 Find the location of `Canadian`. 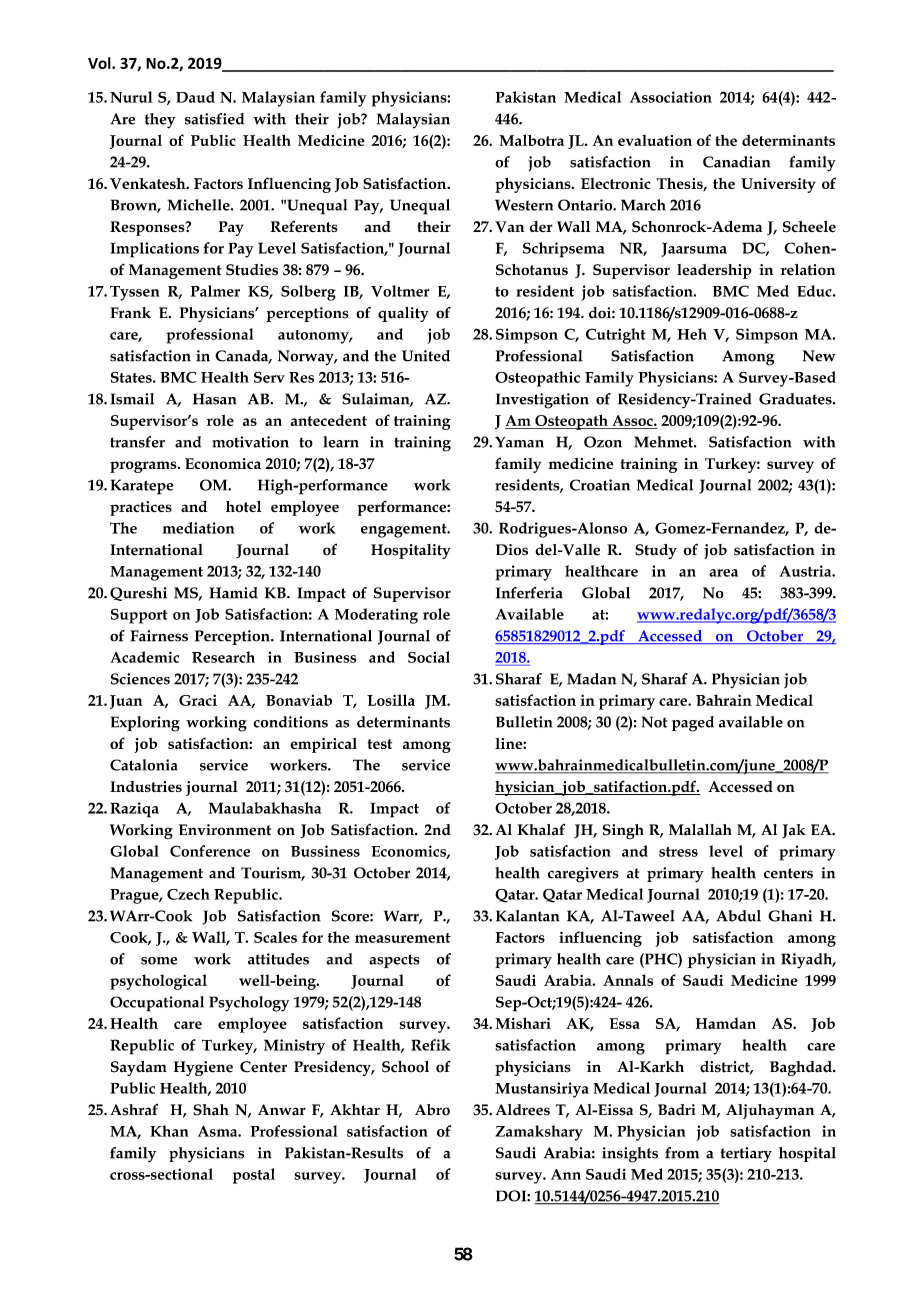

Canadian is located at coordinates (736, 162).
